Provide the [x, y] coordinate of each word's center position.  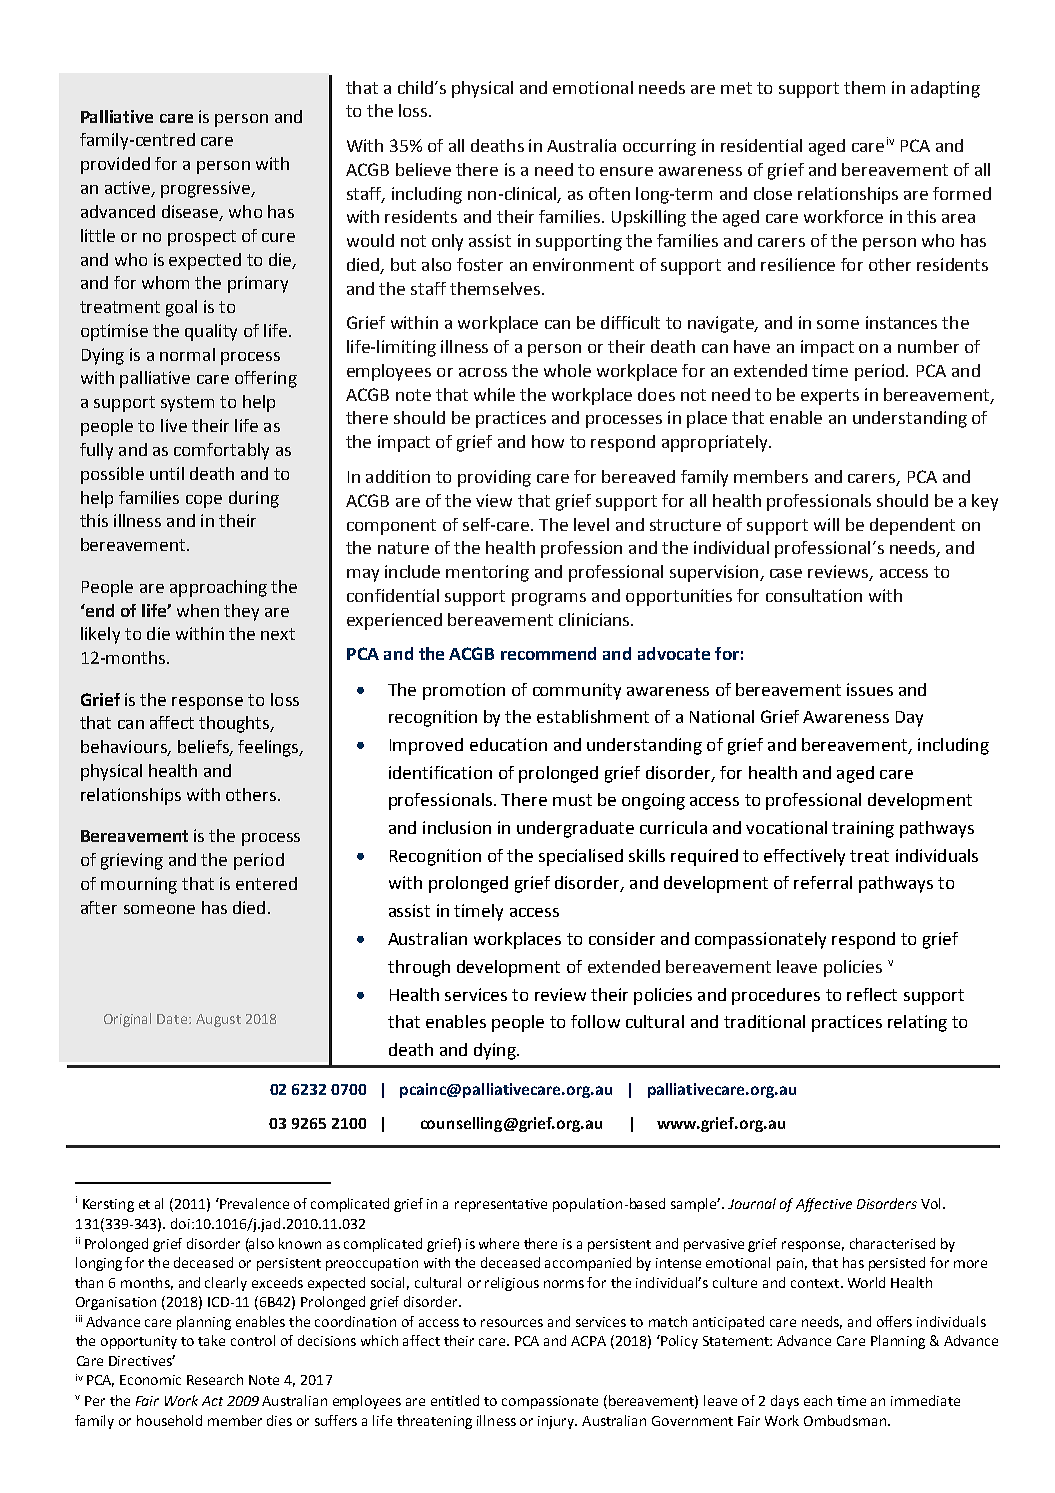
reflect [872, 994]
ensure [626, 171]
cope [204, 501]
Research [215, 1379]
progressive [207, 189]
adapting [945, 89]
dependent [912, 526]
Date [173, 1019]
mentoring [487, 573]
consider [622, 938]
